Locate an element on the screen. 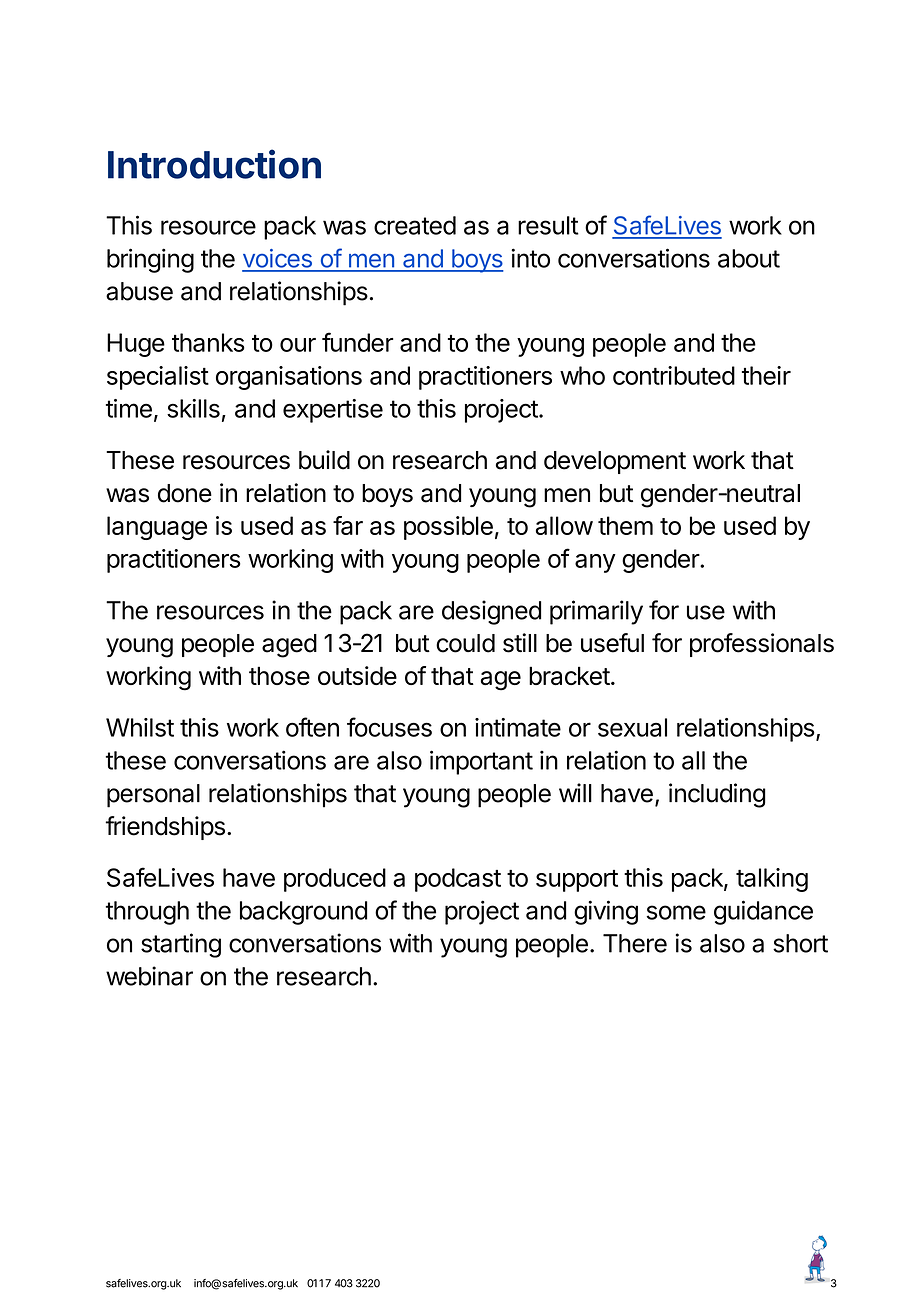  starting is located at coordinates (181, 945).
